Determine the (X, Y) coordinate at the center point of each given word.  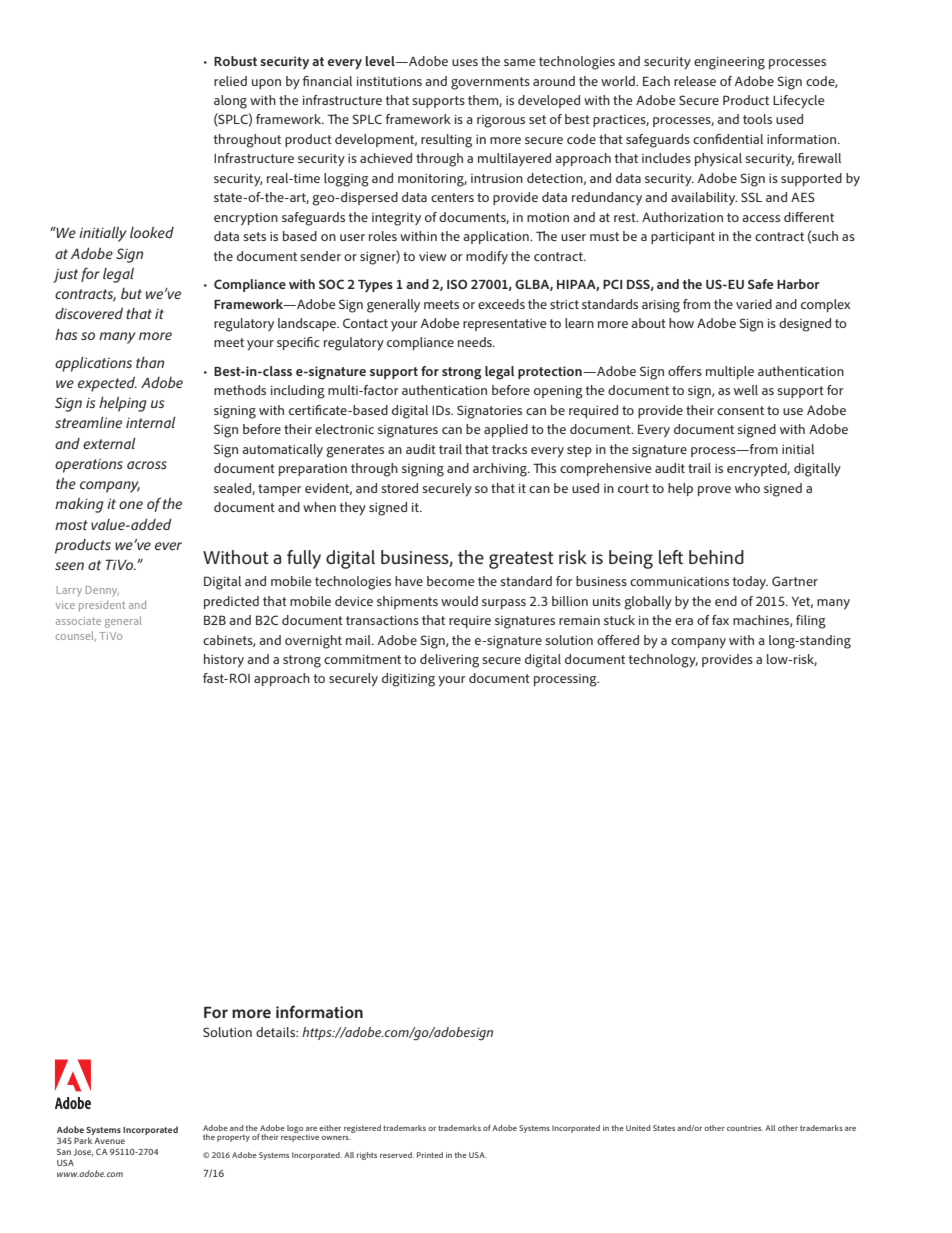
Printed (430, 1155)
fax (720, 620)
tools (757, 119)
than (150, 362)
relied (230, 81)
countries (745, 1128)
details (276, 1032)
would (459, 601)
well (746, 390)
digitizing (408, 680)
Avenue (109, 1141)
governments (490, 83)
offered (618, 640)
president (102, 606)
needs (476, 342)
